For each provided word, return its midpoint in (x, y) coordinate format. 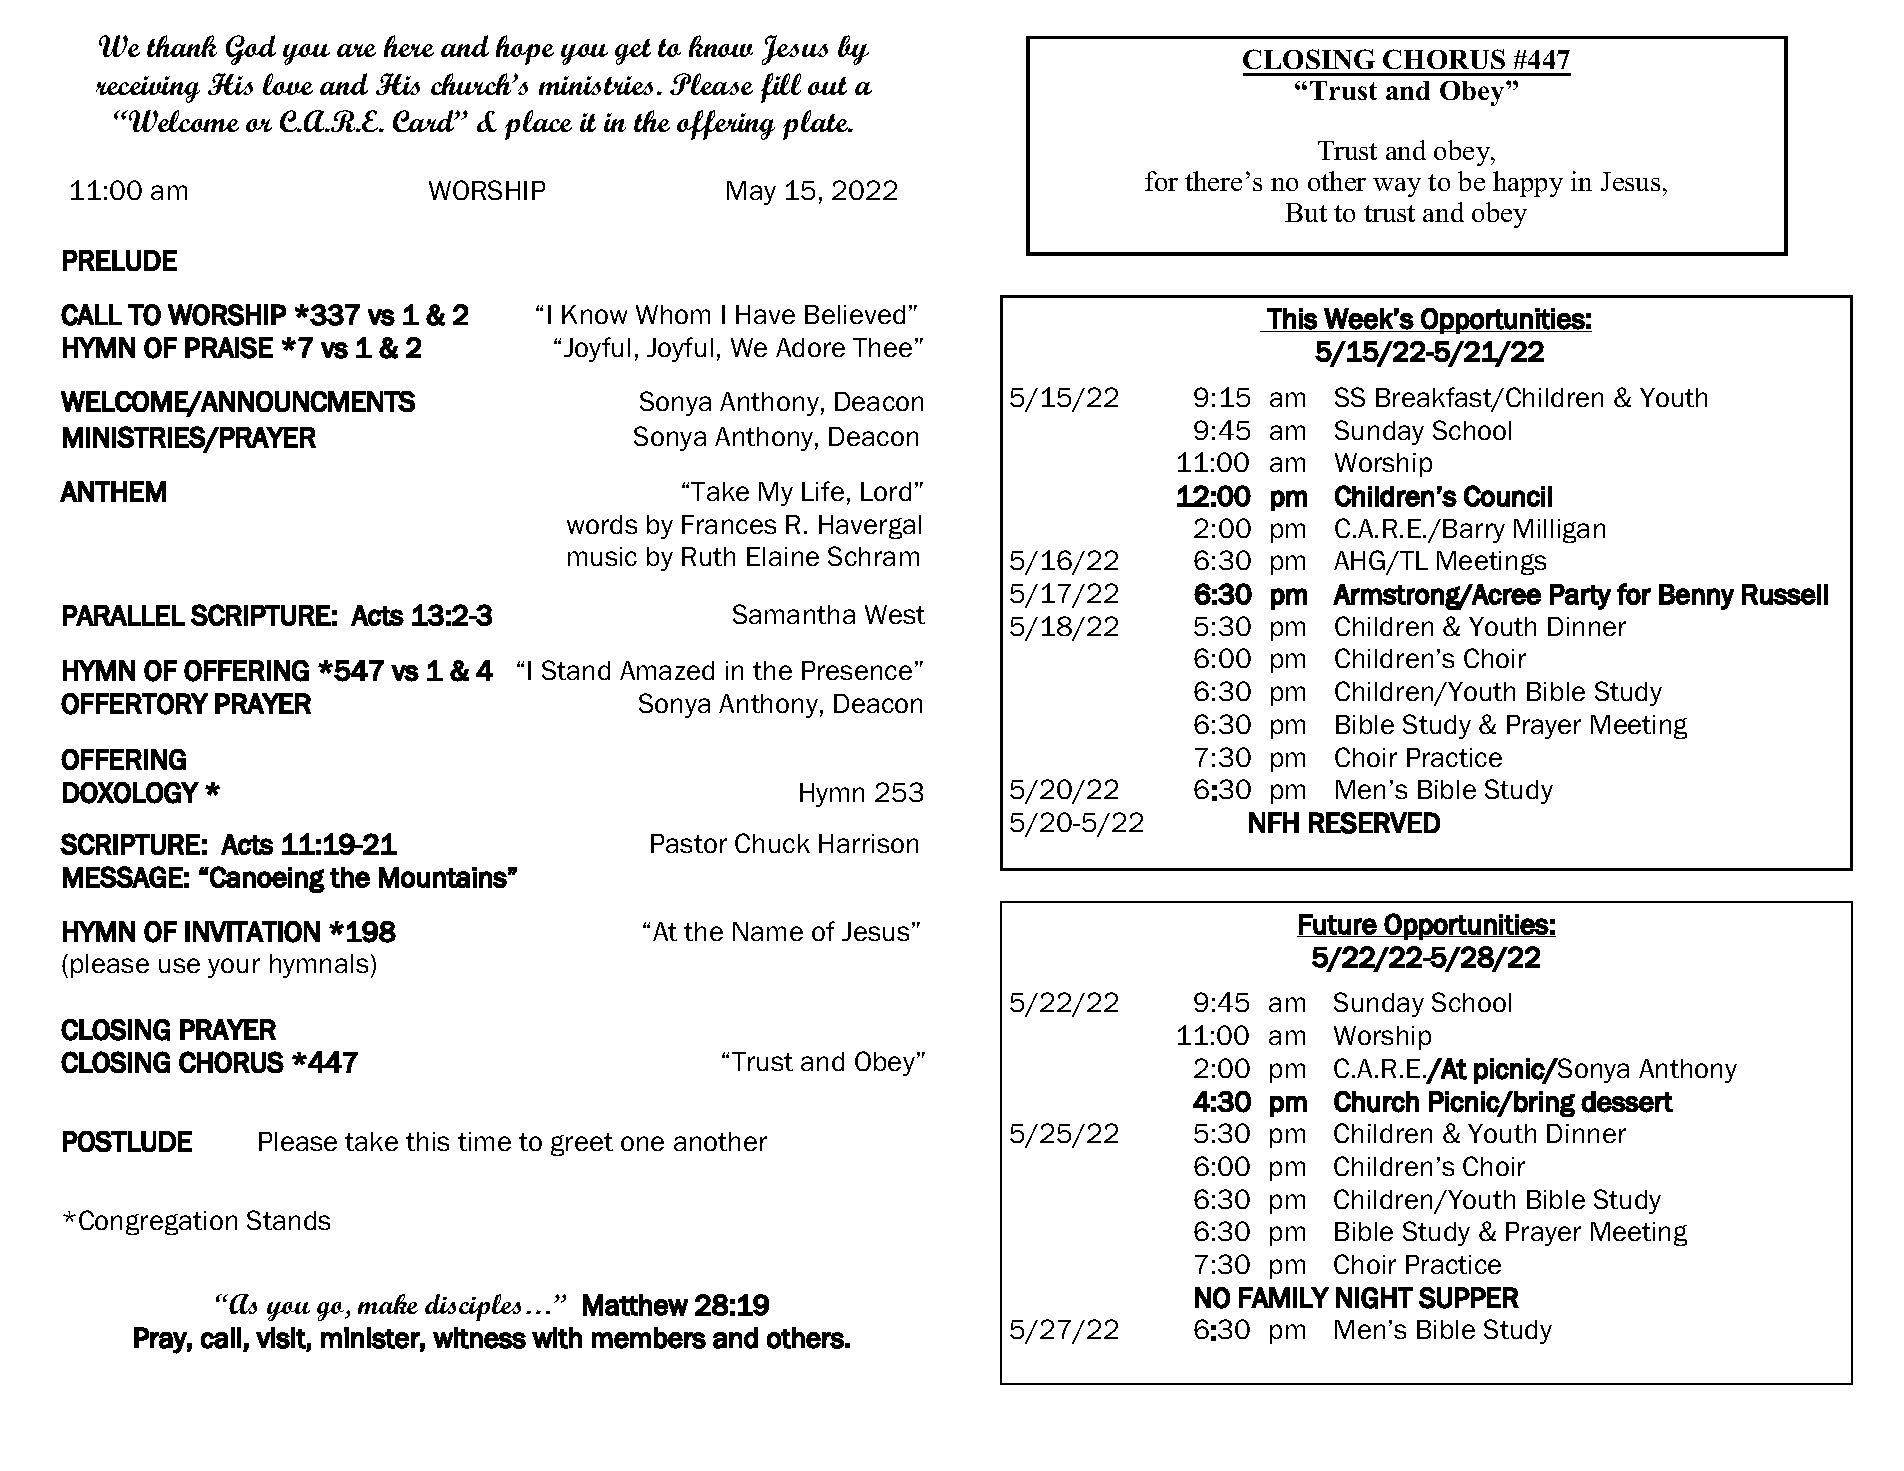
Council (1508, 496)
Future (1337, 925)
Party (1580, 597)
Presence (857, 670)
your (234, 968)
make (388, 1304)
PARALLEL (124, 615)
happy (1528, 184)
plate (817, 125)
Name (768, 931)
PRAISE (229, 348)
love (288, 84)
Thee (882, 347)
